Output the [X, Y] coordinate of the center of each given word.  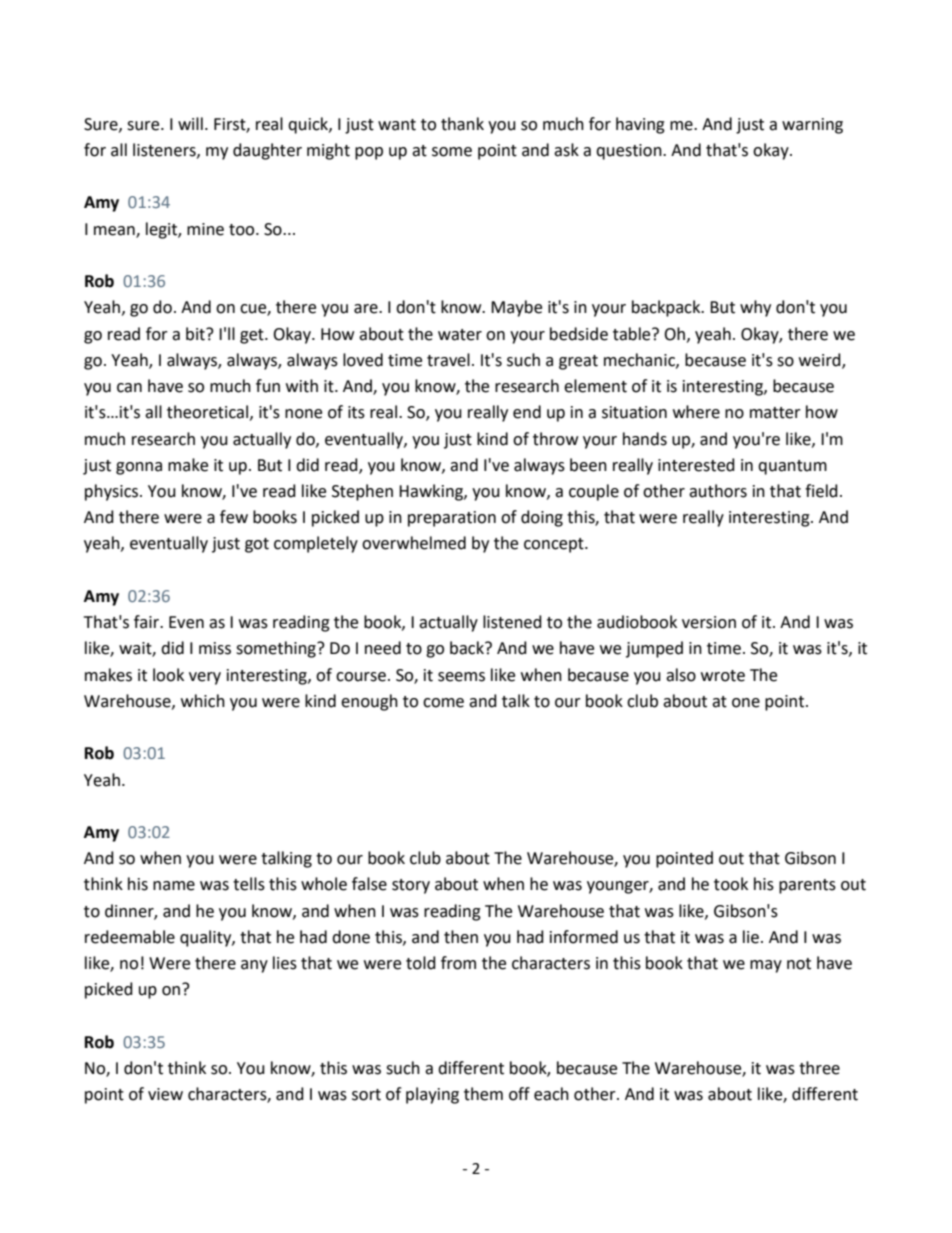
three [819, 1068]
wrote [723, 676]
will [190, 123]
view [165, 1094]
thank [462, 124]
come [443, 703]
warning [812, 126]
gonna [139, 468]
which [203, 701]
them [483, 1094]
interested [696, 465]
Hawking [432, 492]
